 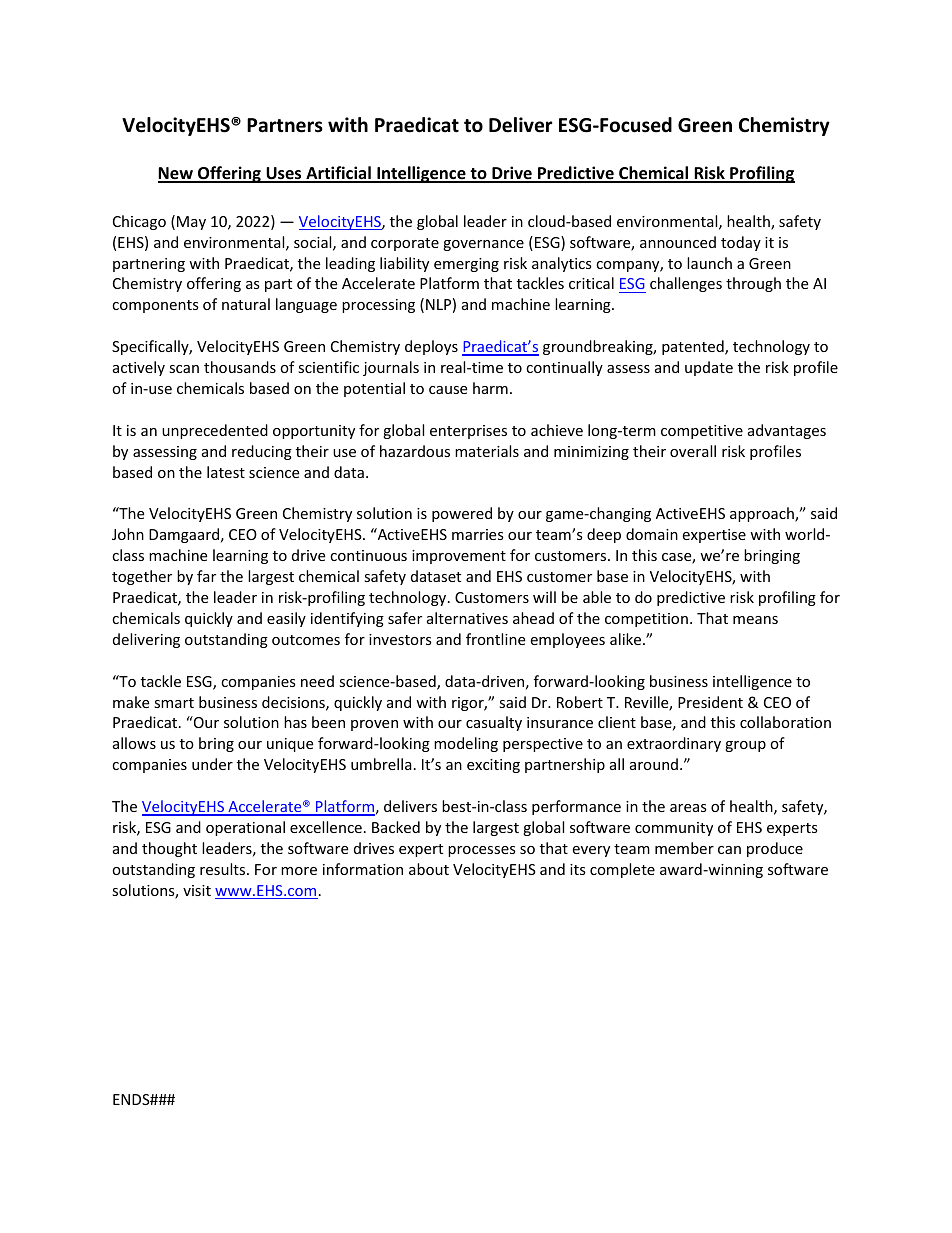 I want to click on New, so click(x=176, y=174).
